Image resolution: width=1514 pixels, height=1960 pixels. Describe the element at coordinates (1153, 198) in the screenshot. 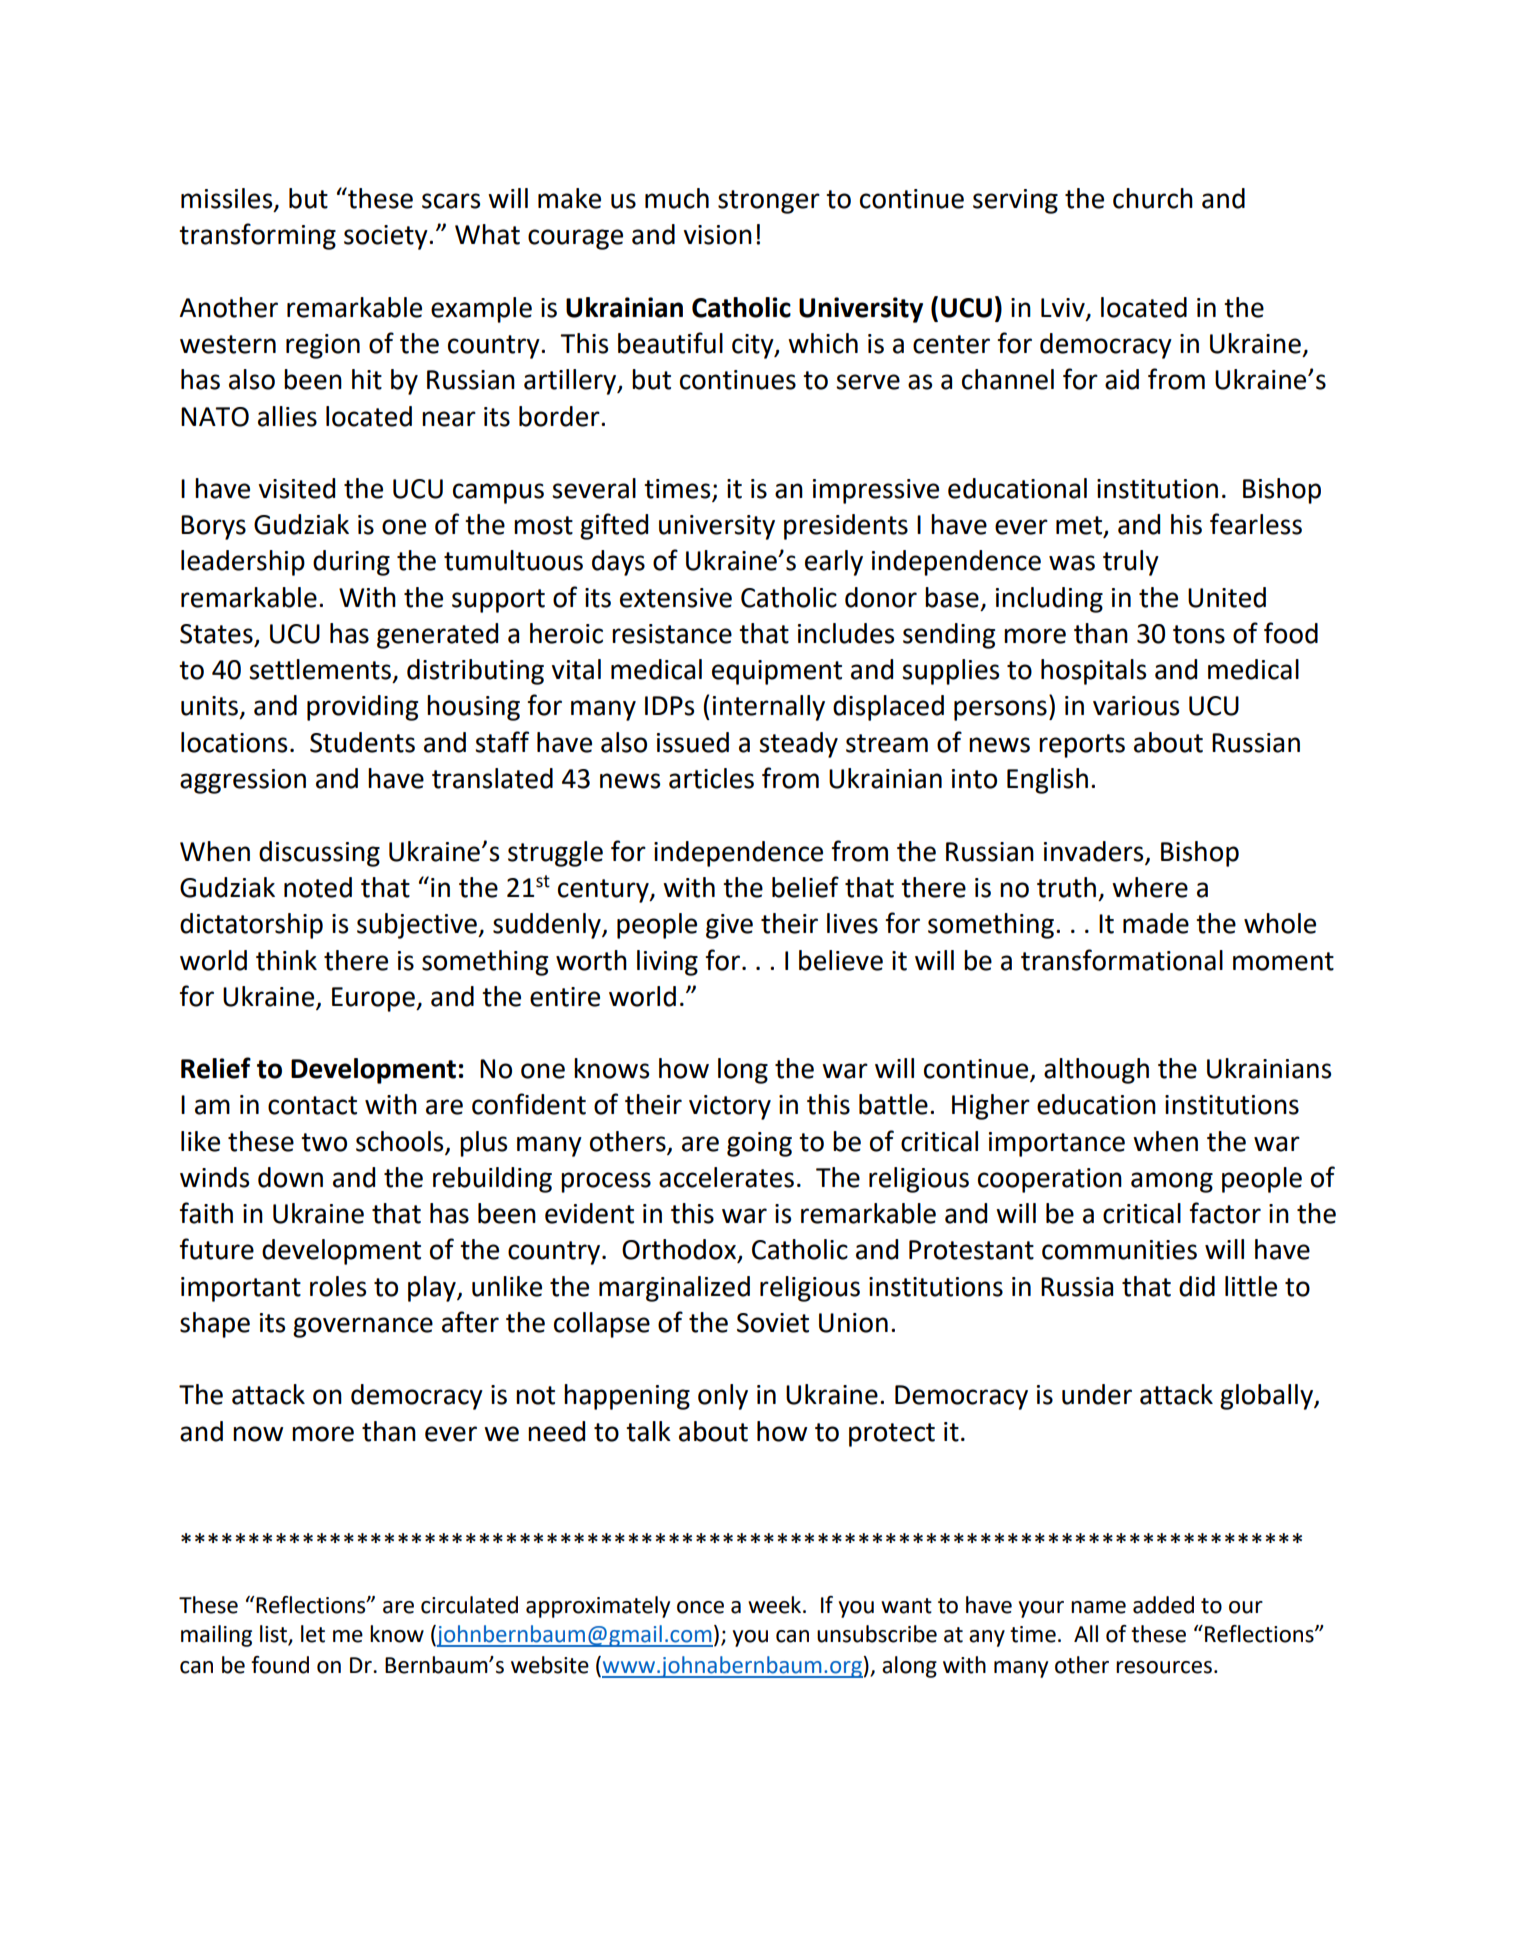

I see `church` at that location.
